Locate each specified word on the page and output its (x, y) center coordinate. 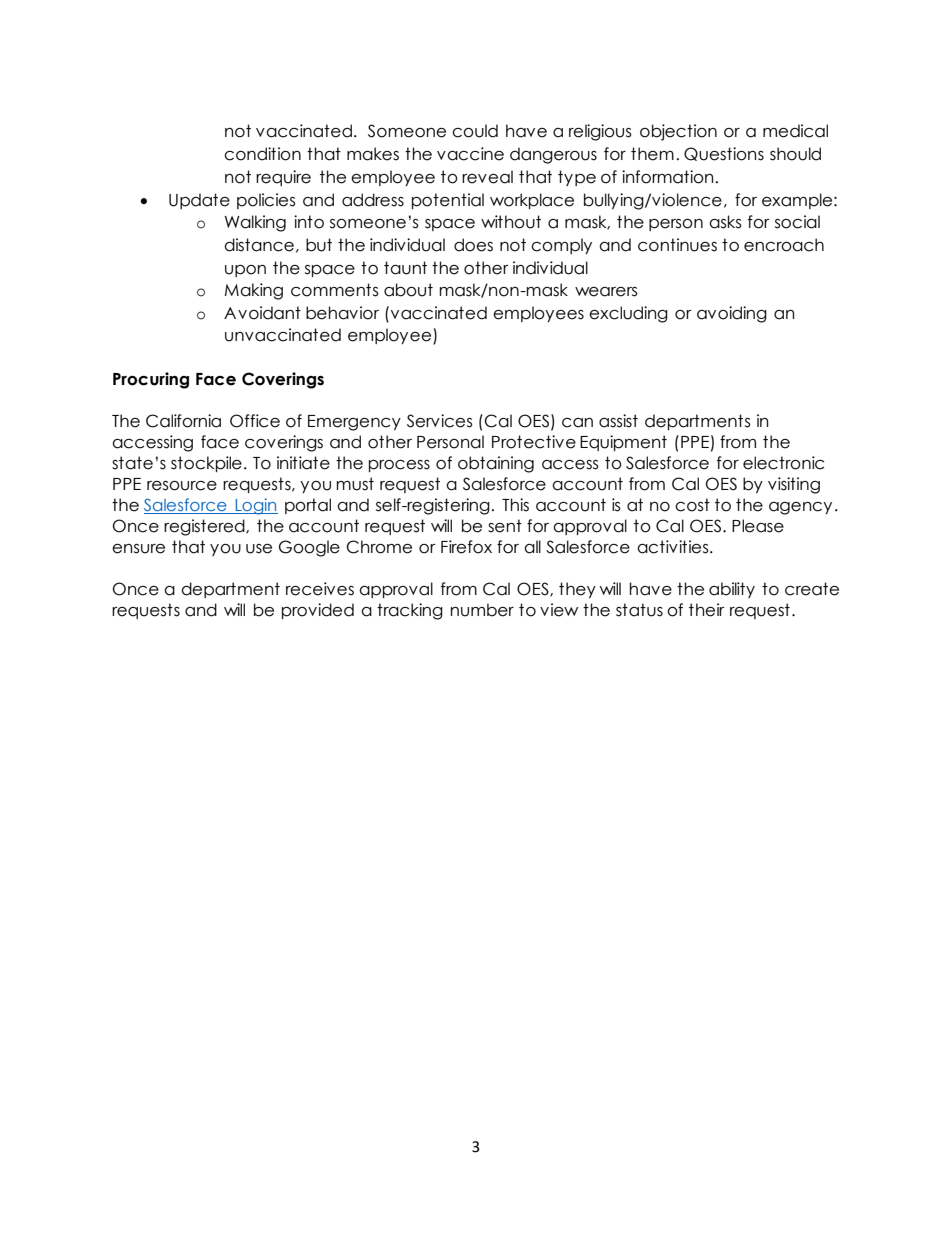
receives (320, 589)
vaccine (470, 154)
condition (262, 154)
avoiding (732, 314)
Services (440, 421)
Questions (724, 154)
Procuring (151, 380)
